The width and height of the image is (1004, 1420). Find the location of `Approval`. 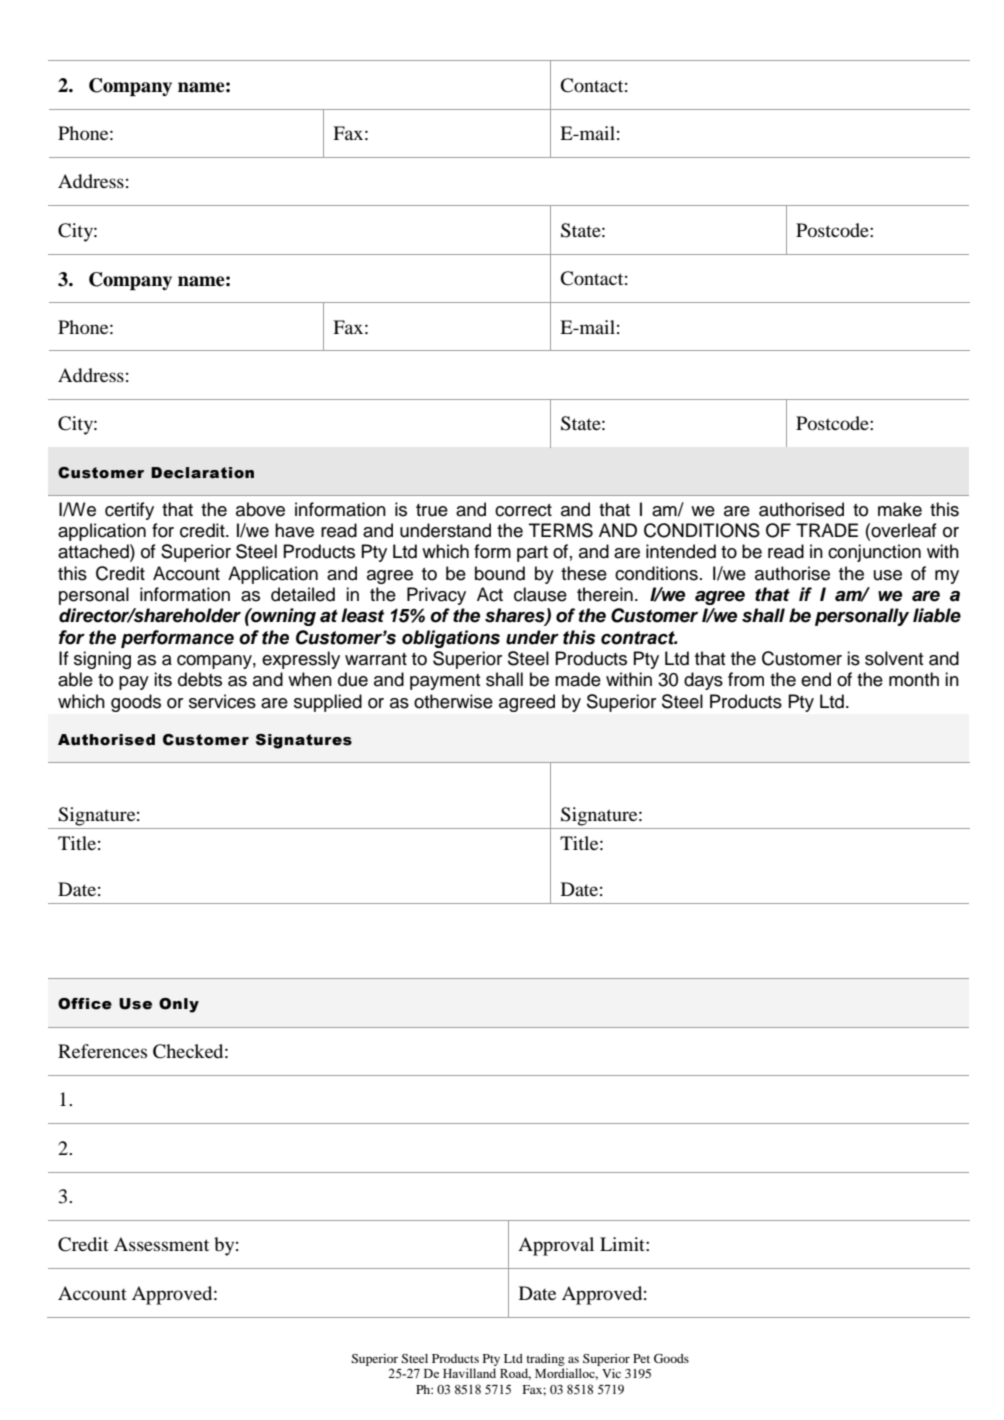

Approval is located at coordinates (556, 1246).
